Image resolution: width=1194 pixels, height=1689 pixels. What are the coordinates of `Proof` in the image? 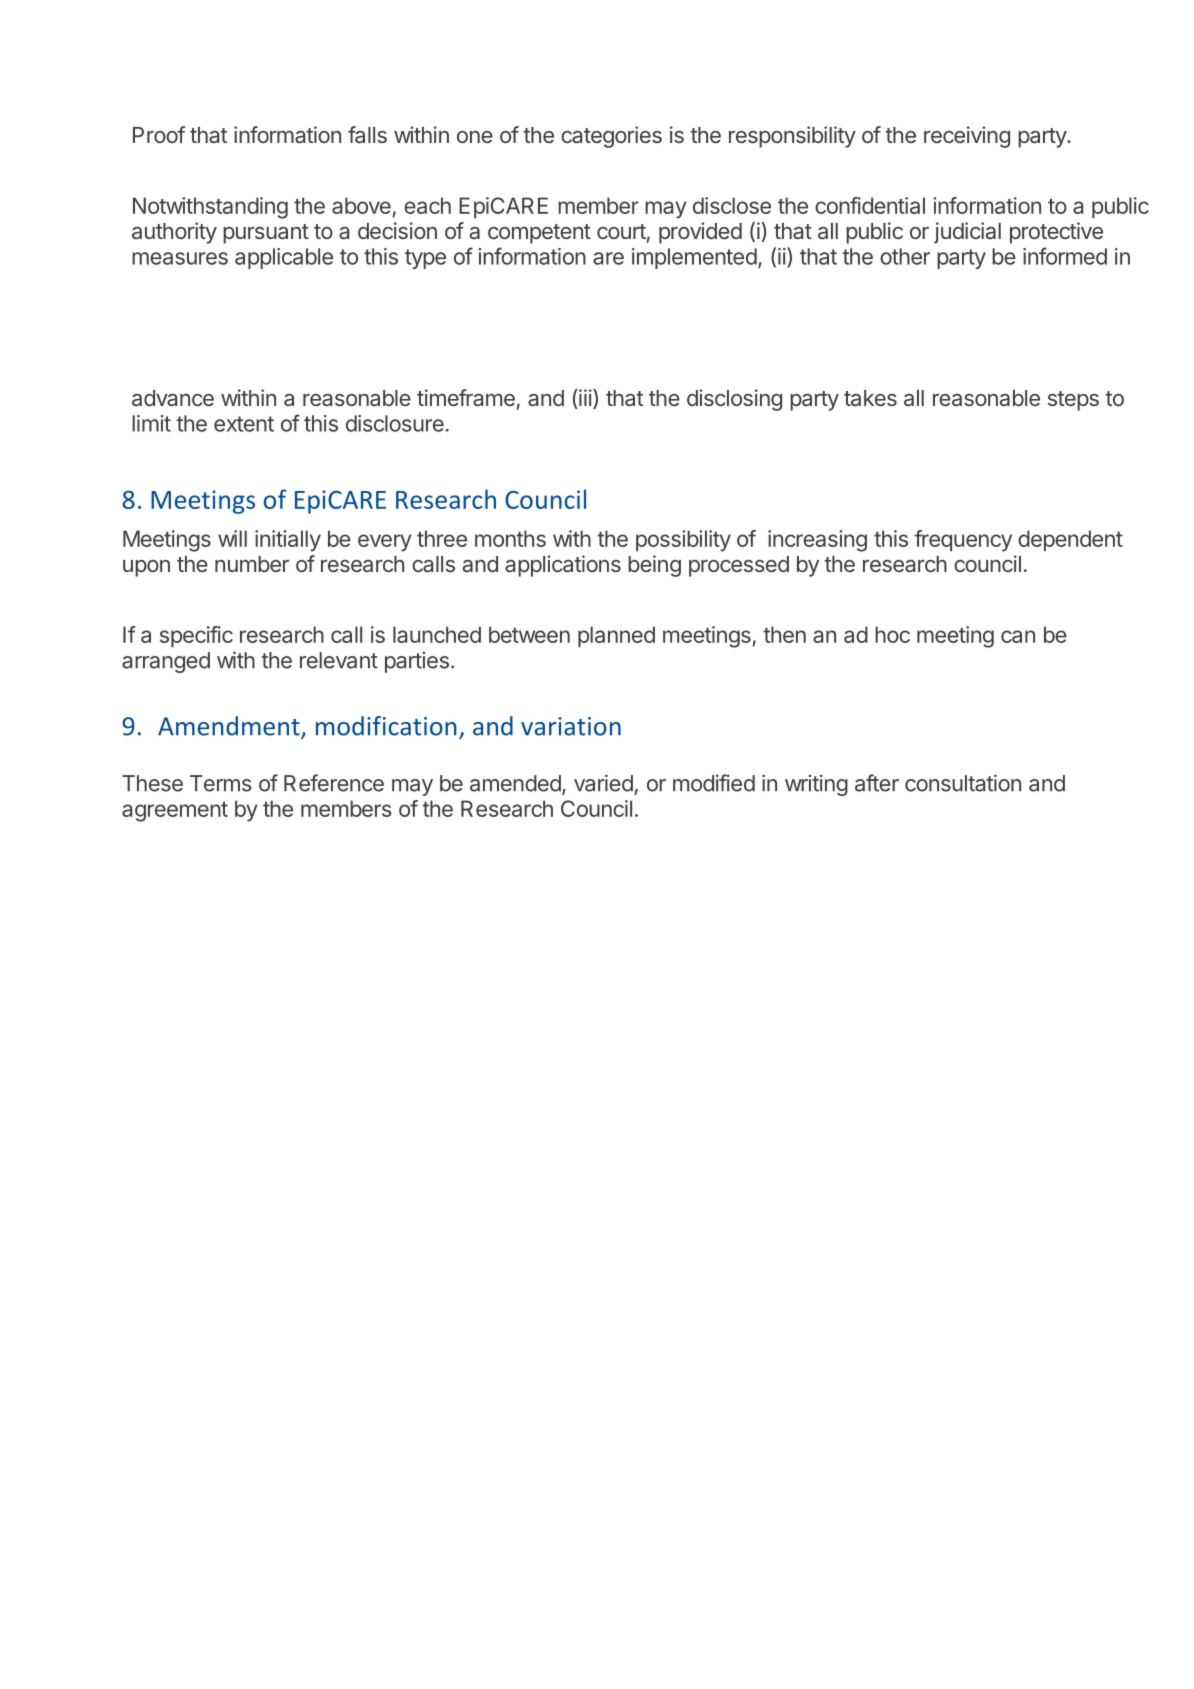 It's located at (159, 134).
